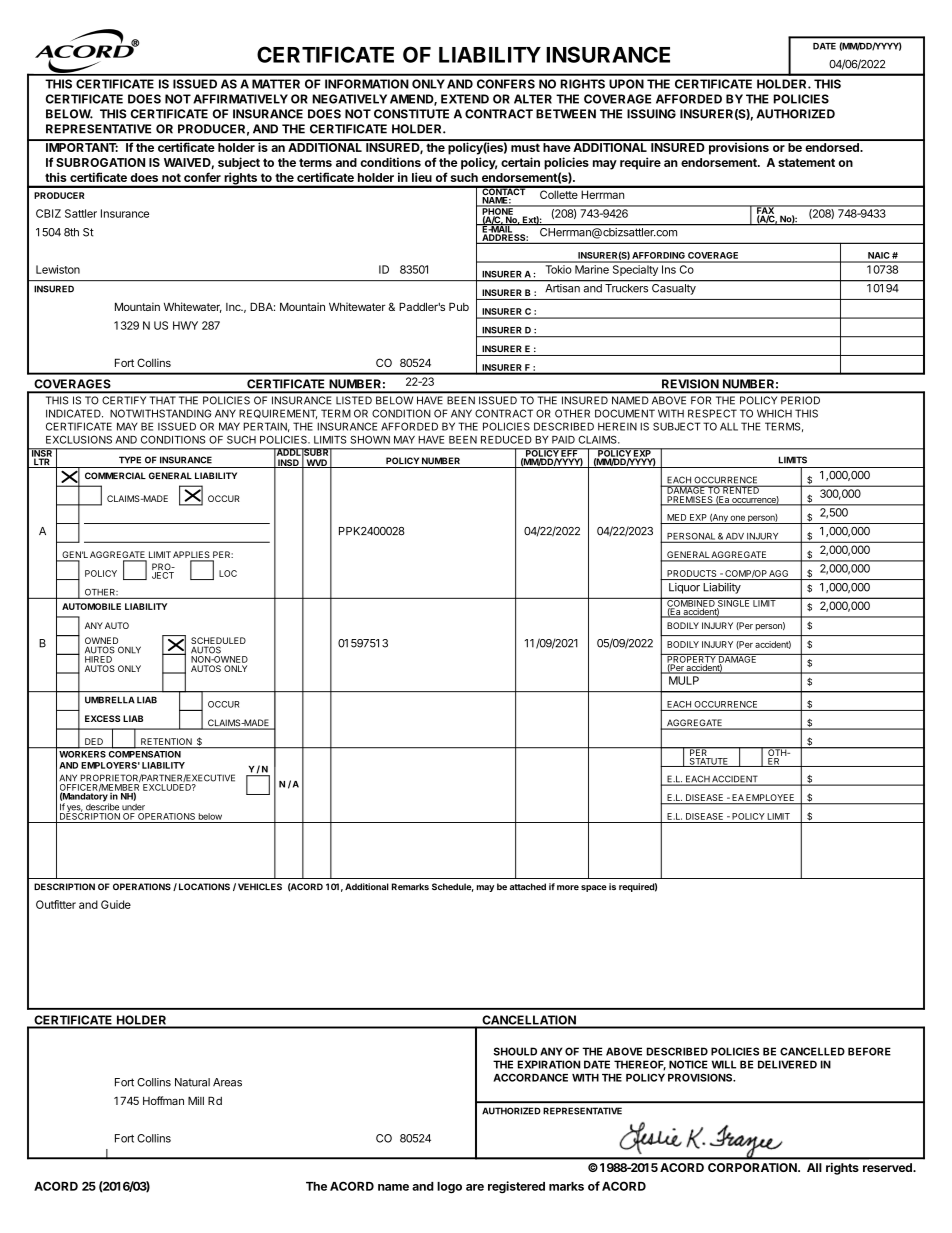 This image has width=952, height=1233. What do you see at coordinates (684, 588) in the image?
I see `Liquor` at bounding box center [684, 588].
